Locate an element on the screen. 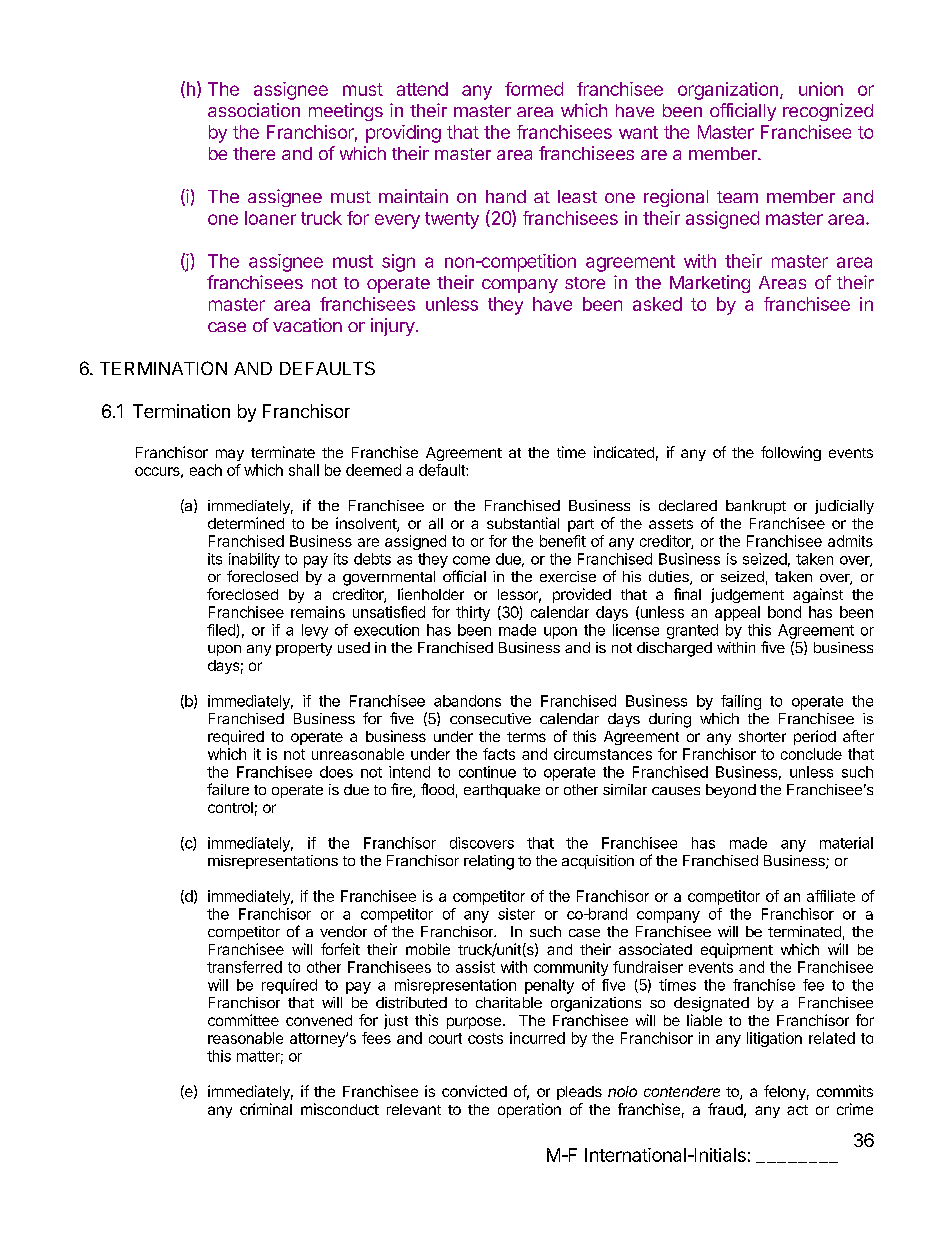 The width and height of the screenshot is (952, 1233). litigation is located at coordinates (774, 1039).
